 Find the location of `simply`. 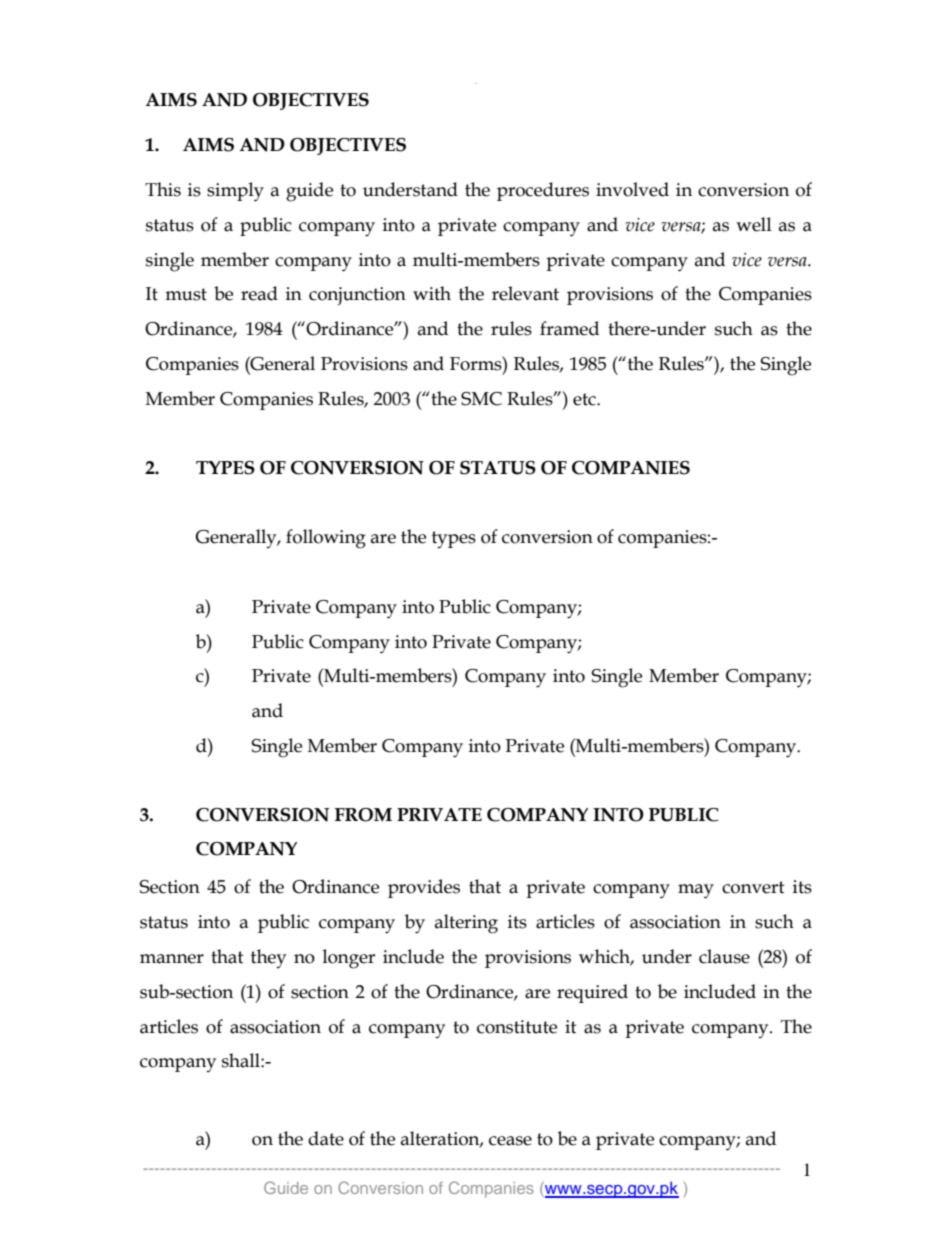

simply is located at coordinates (235, 192).
